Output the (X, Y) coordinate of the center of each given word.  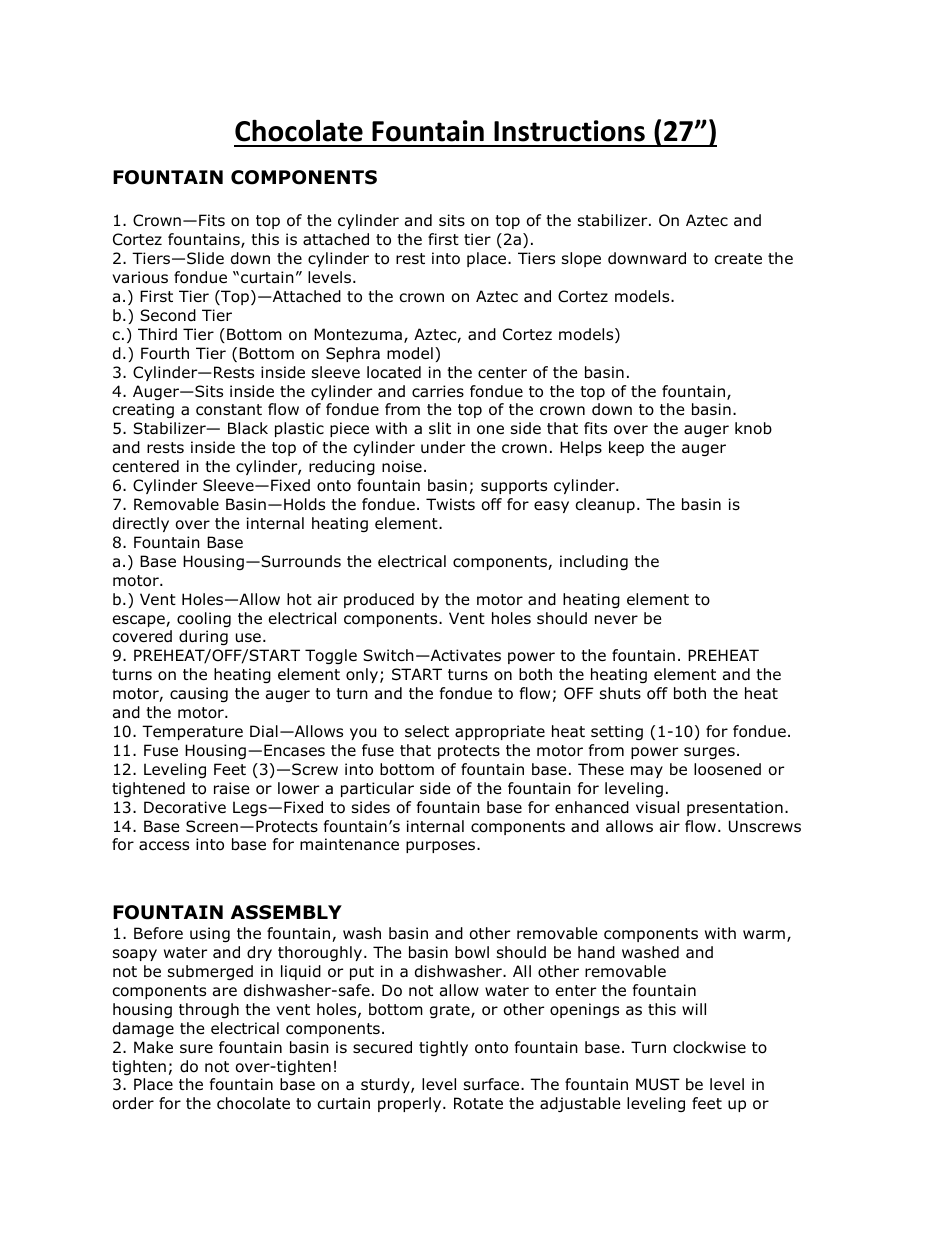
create (738, 259)
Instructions (569, 131)
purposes (442, 847)
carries (438, 391)
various (140, 277)
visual (657, 807)
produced (379, 600)
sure (196, 1049)
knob (753, 428)
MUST (658, 1084)
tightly (443, 1048)
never (616, 619)
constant (229, 410)
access (164, 846)
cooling (204, 619)
